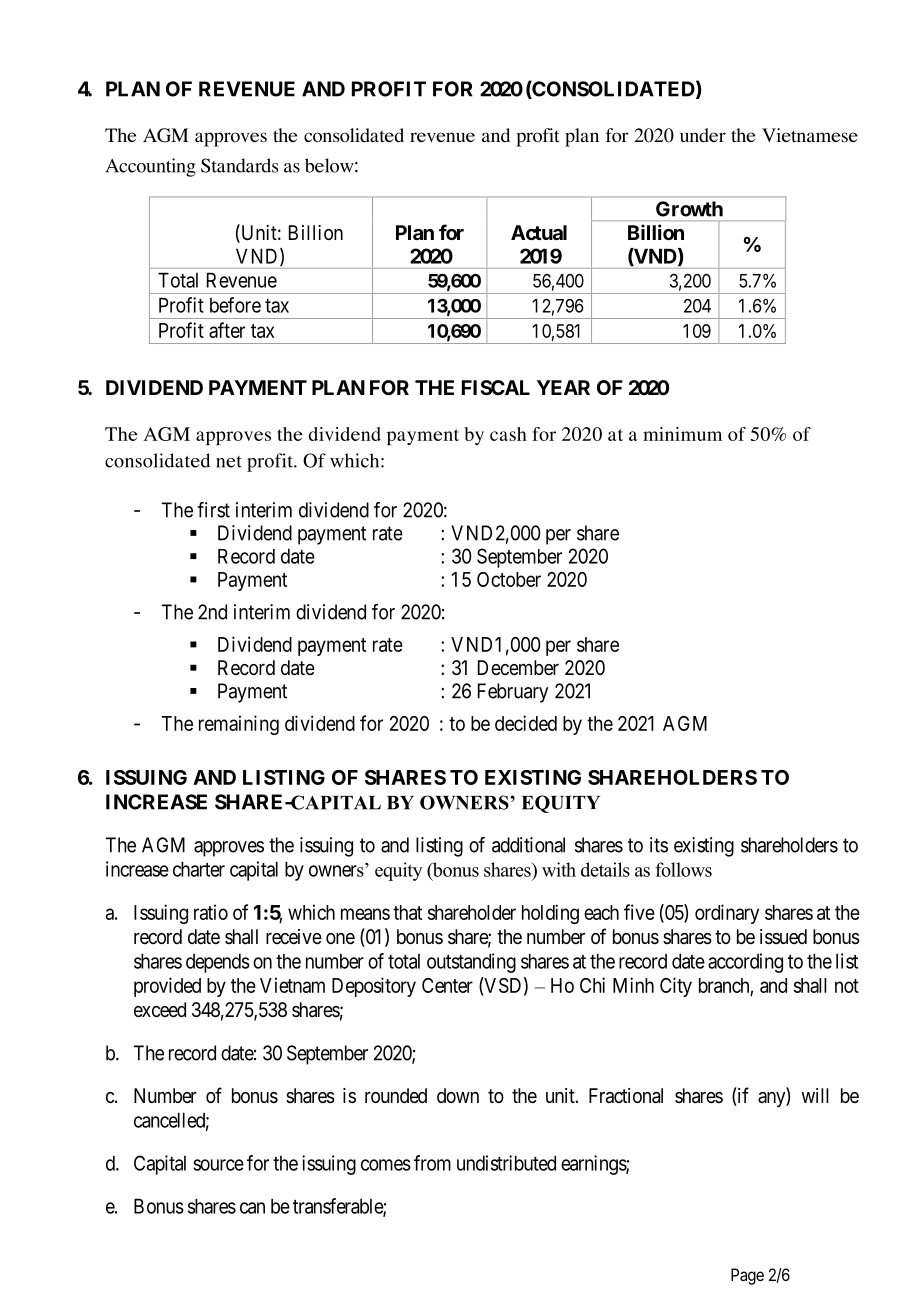 The image size is (924, 1307). What do you see at coordinates (703, 135) in the screenshot?
I see `under` at bounding box center [703, 135].
